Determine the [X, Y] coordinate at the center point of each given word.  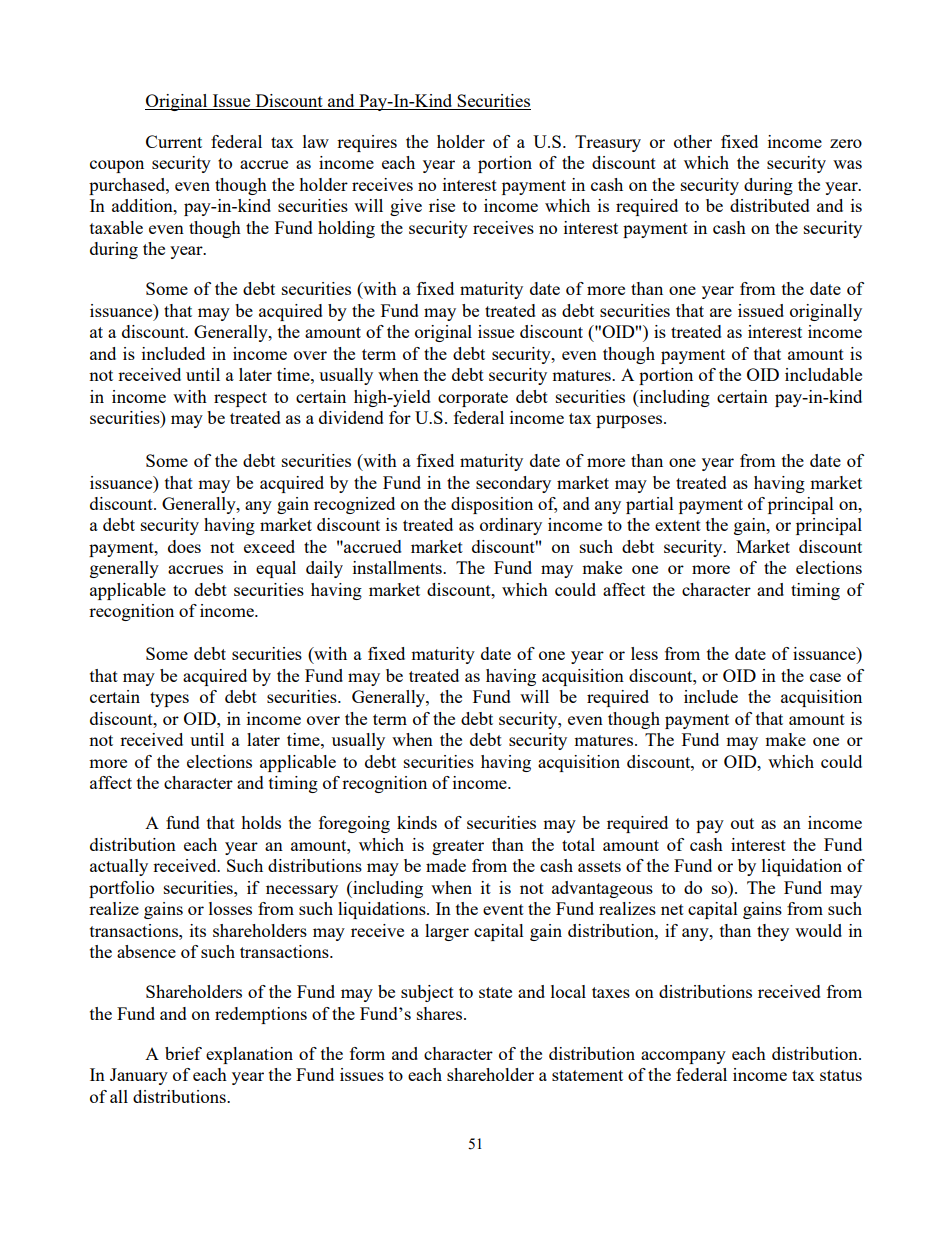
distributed [770, 205]
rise [442, 205]
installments [398, 567]
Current [174, 141]
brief [183, 1053]
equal [276, 569]
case [825, 677]
